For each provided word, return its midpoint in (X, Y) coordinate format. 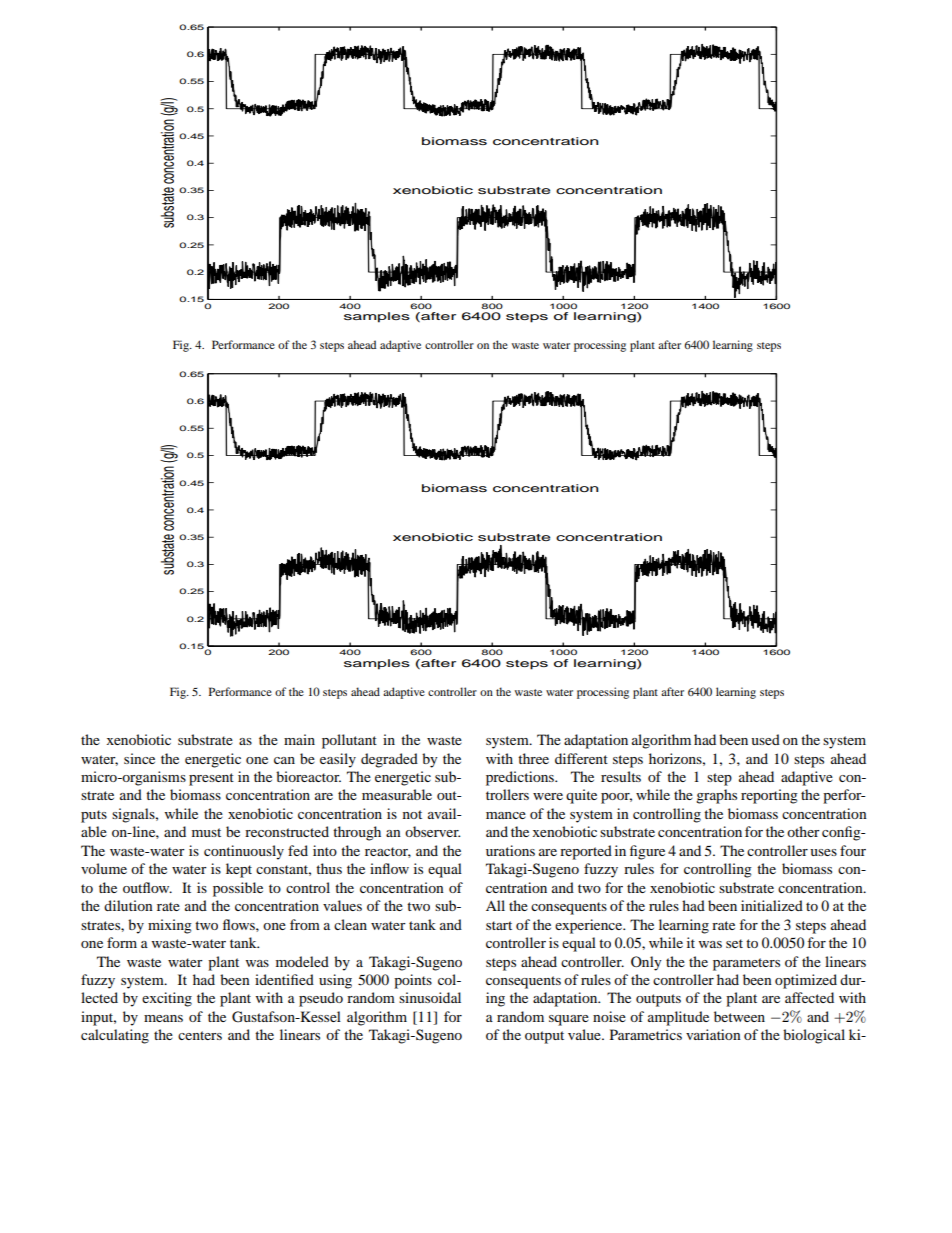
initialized (772, 905)
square (569, 1020)
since (139, 758)
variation (713, 1034)
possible (238, 889)
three (533, 758)
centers (200, 1035)
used (765, 739)
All (495, 905)
